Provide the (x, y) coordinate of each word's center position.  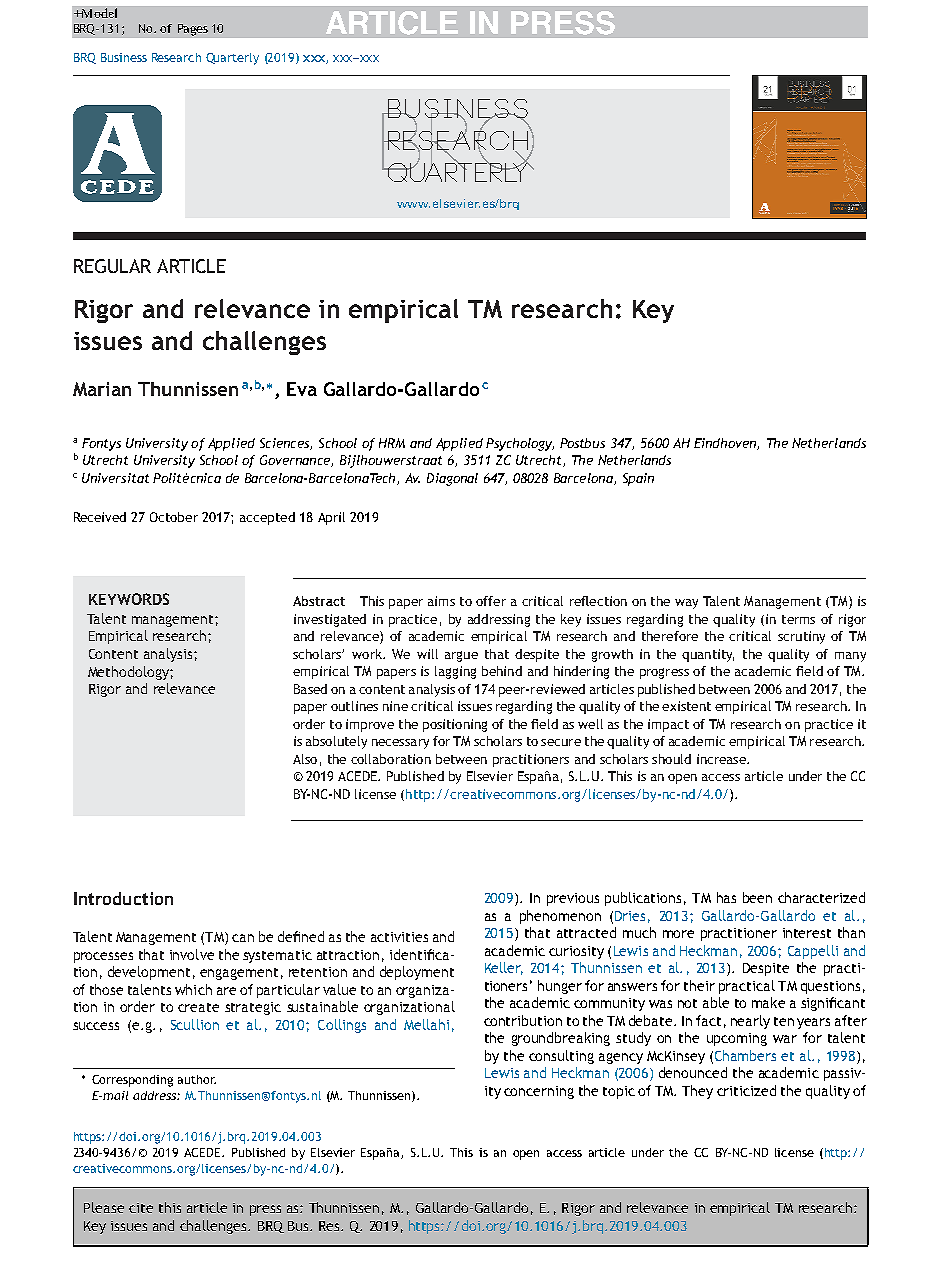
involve (192, 954)
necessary (400, 744)
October (174, 517)
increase (722, 759)
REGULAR (112, 266)
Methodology (129, 673)
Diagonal (452, 479)
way (686, 604)
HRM (392, 443)
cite (141, 1208)
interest (807, 933)
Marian (102, 389)
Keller (504, 968)
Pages (193, 30)
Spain (638, 479)
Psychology (520, 444)
